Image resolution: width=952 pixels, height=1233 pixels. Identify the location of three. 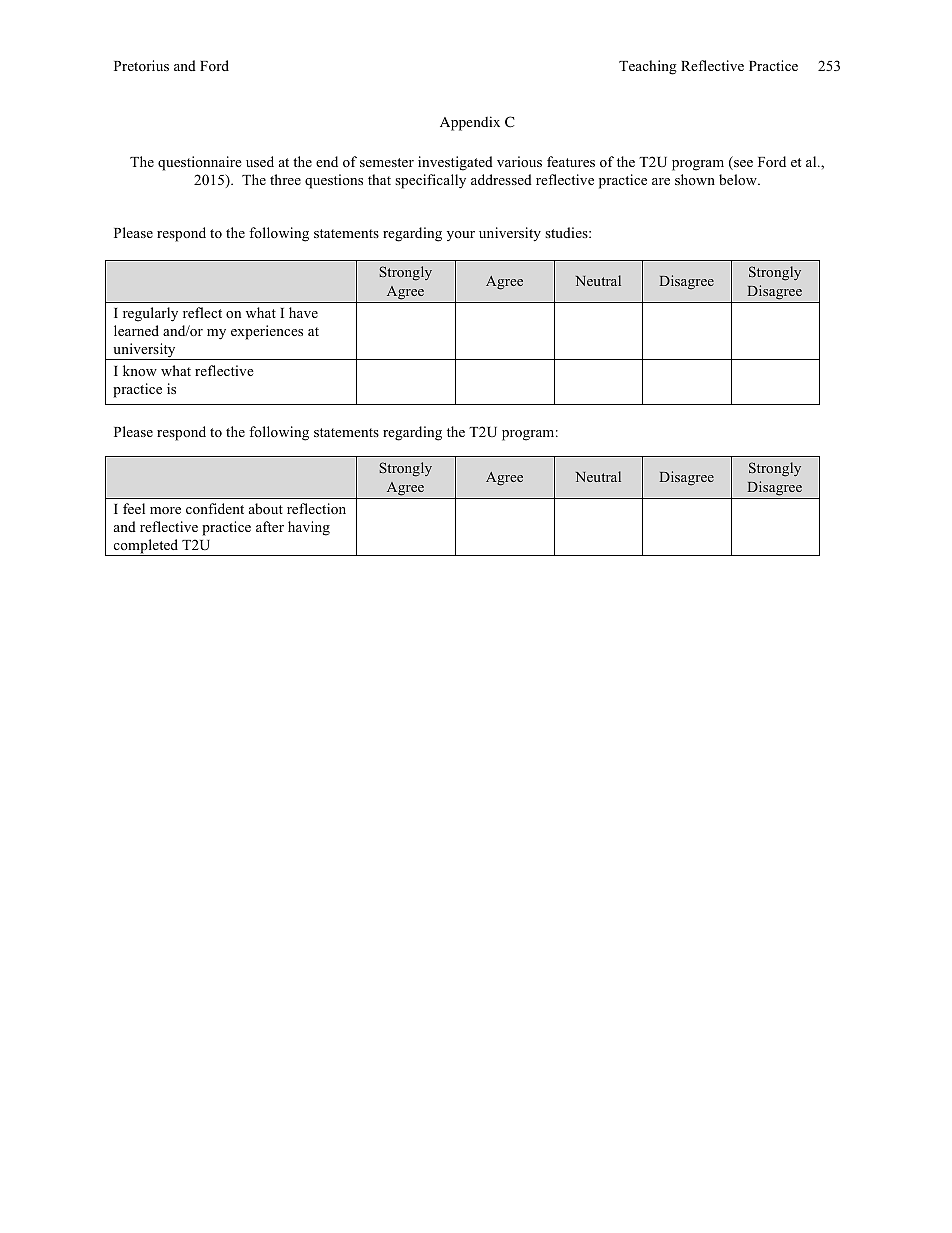
(285, 179).
